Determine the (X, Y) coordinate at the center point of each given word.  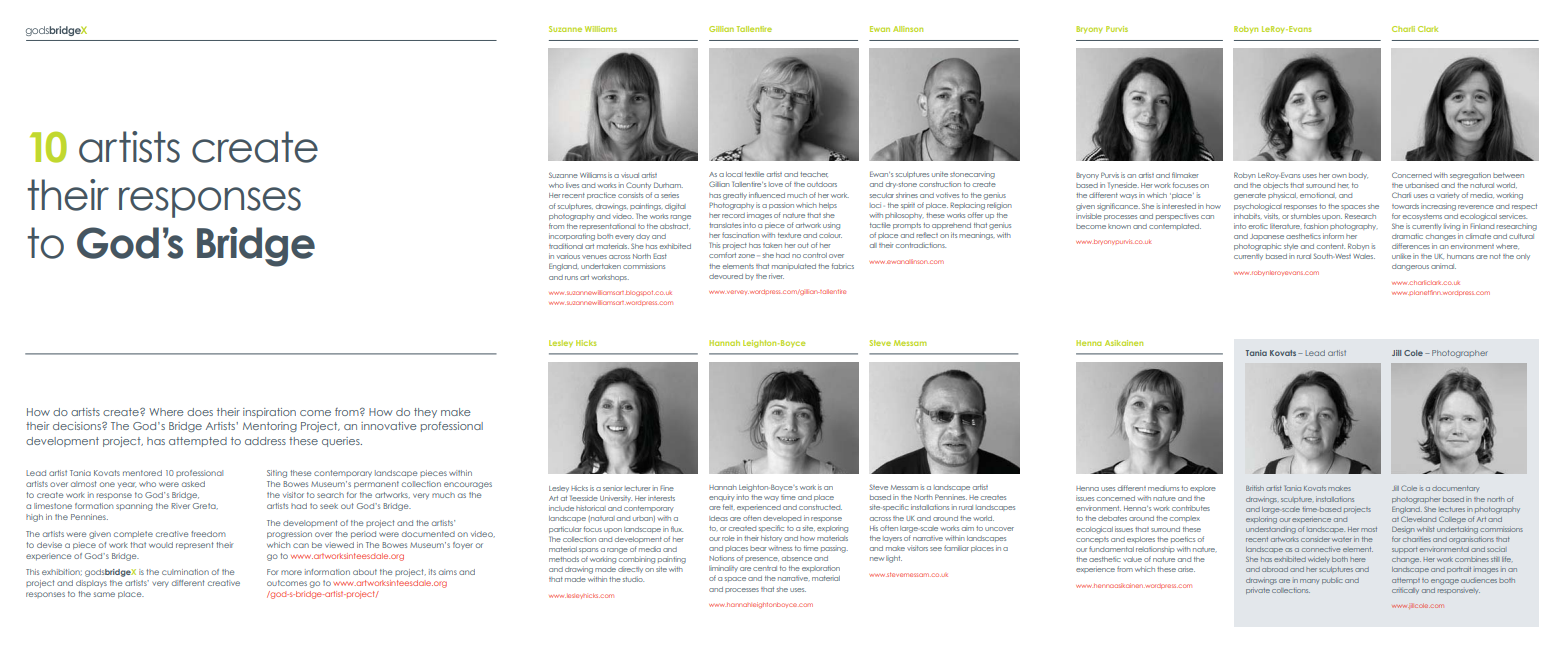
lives (572, 185)
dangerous (1410, 267)
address (265, 441)
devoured (726, 276)
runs (571, 278)
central (765, 568)
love (776, 184)
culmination (185, 572)
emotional (1318, 195)
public (1332, 581)
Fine (667, 488)
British (1255, 488)
